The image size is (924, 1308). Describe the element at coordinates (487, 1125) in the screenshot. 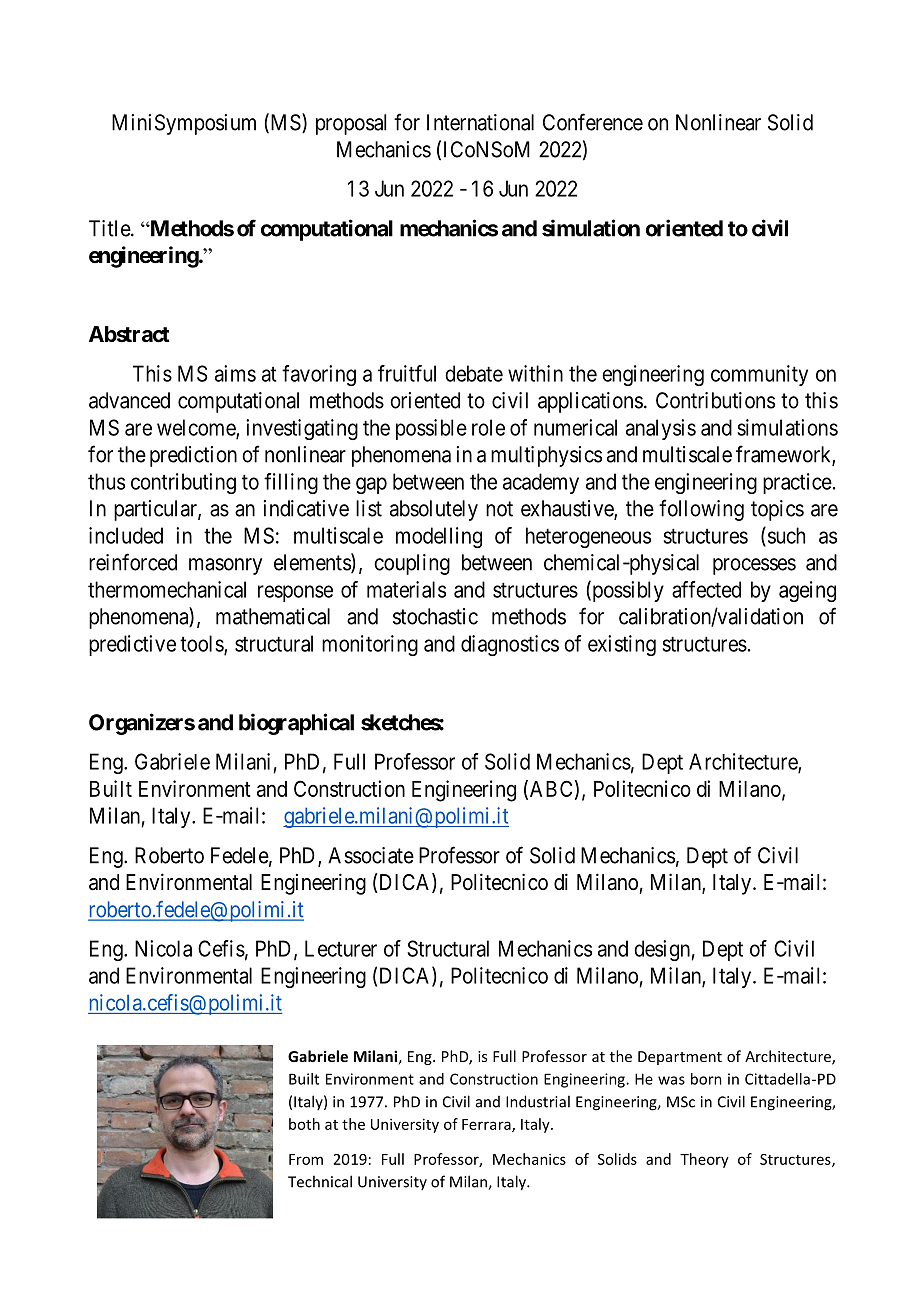

I see `Ferrara` at that location.
